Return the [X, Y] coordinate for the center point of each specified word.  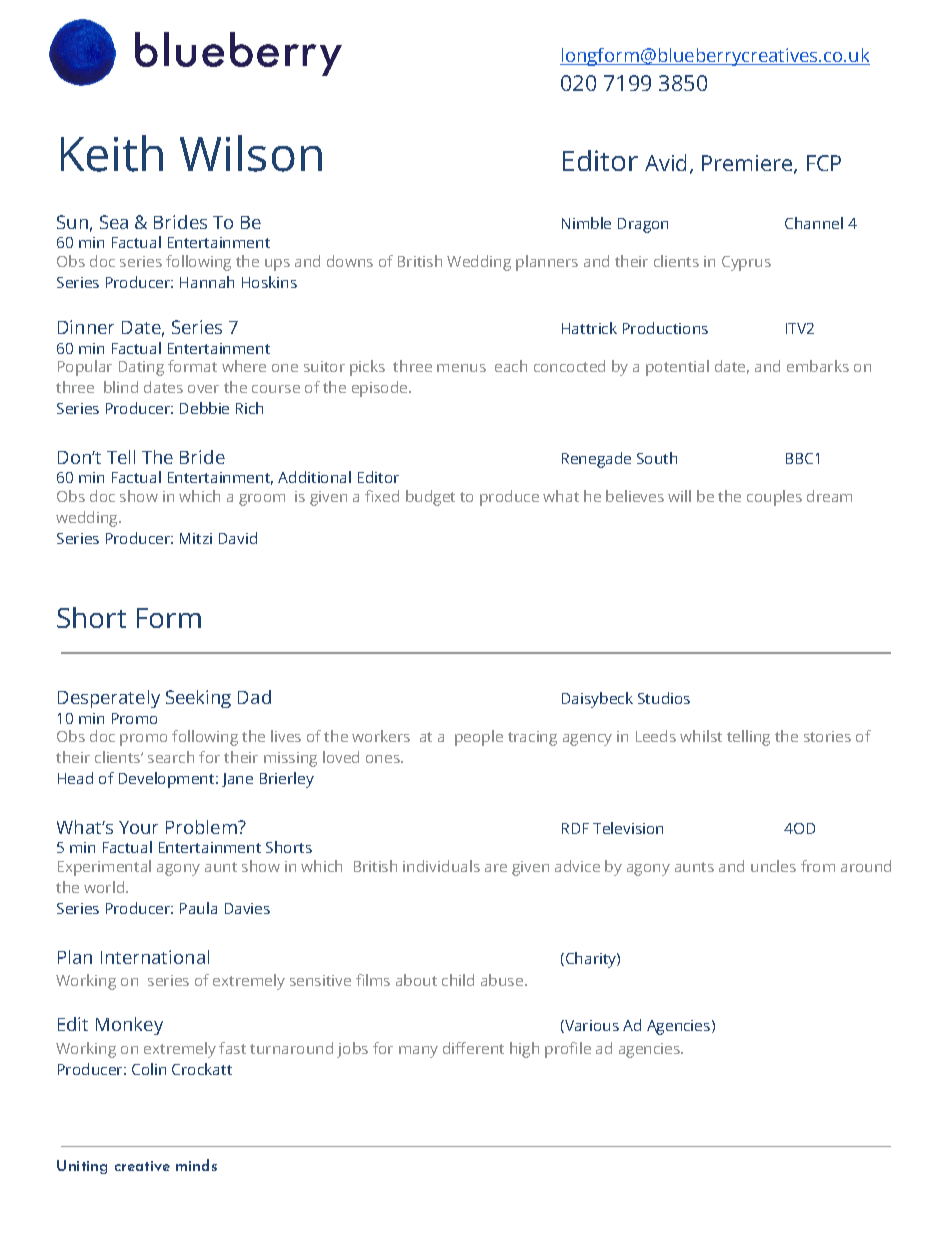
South [657, 458]
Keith [112, 153]
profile [568, 1050]
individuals [441, 866]
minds [196, 1165]
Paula [198, 908]
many [418, 1052]
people [479, 738]
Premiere [748, 164]
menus [461, 368]
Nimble [586, 223]
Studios [664, 698]
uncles [773, 866]
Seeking [198, 699]
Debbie [204, 408]
